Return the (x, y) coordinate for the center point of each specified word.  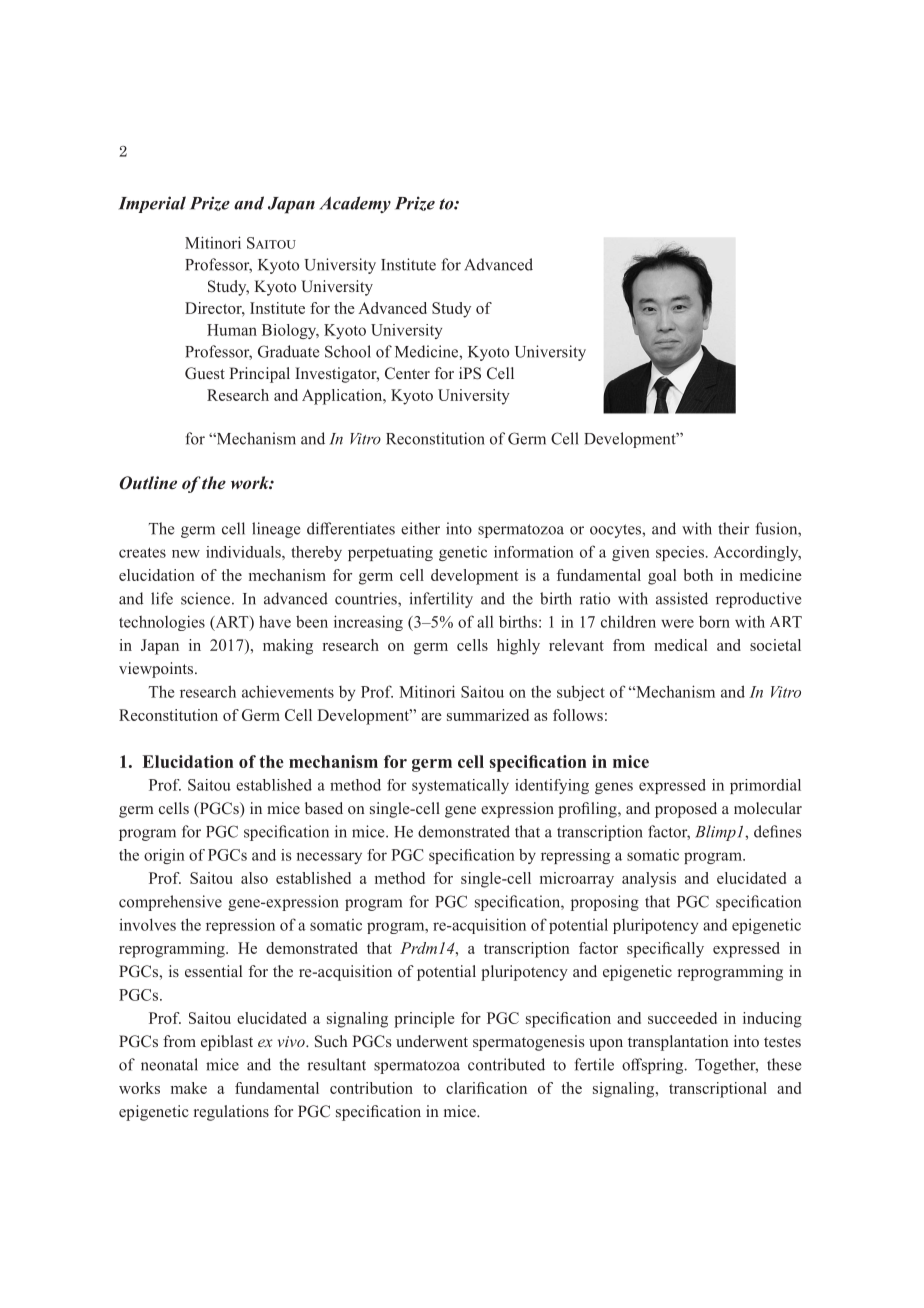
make (189, 1088)
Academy (355, 204)
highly (518, 647)
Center (407, 373)
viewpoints (157, 670)
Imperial (152, 204)
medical (680, 645)
